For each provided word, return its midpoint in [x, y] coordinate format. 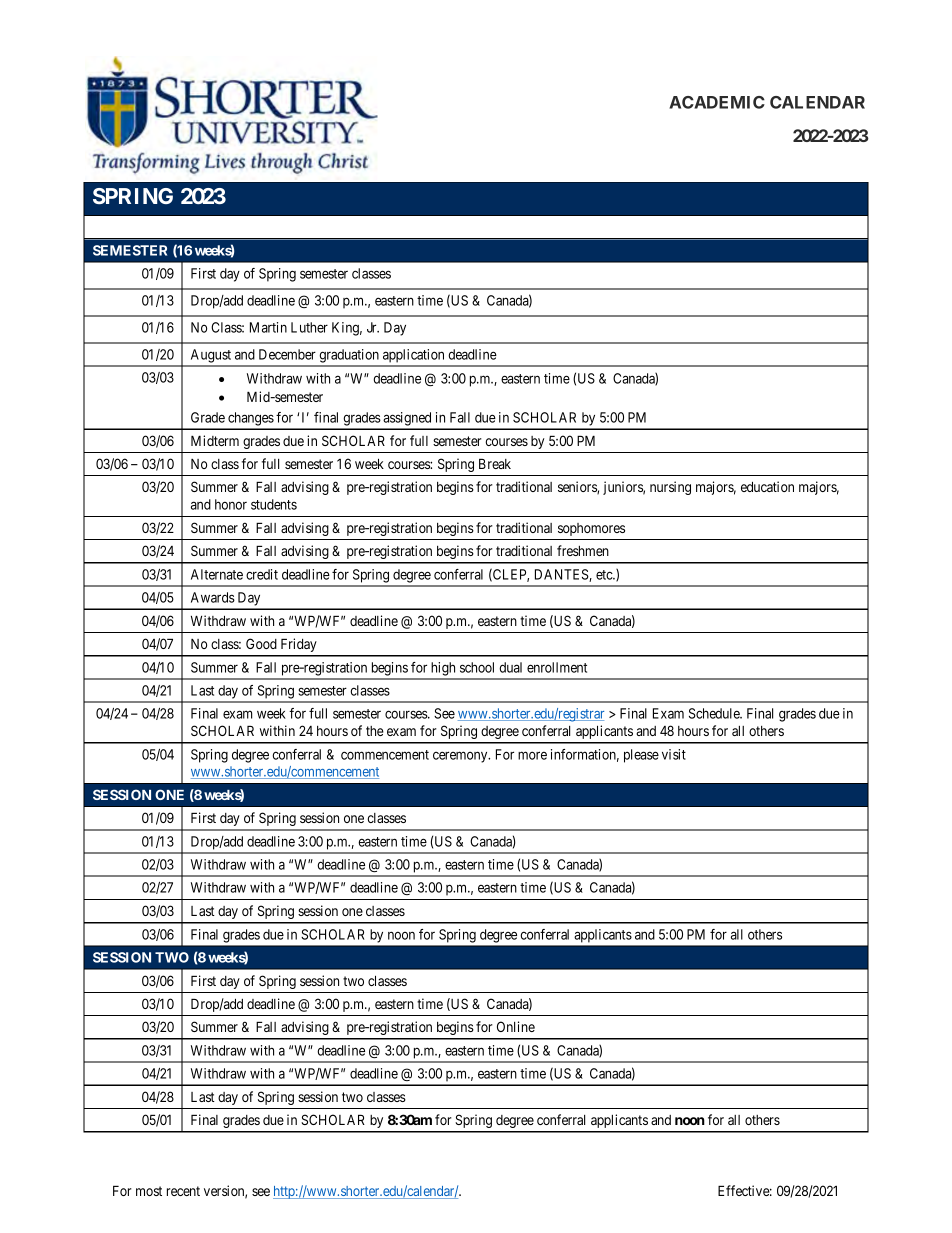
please [641, 756]
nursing [670, 488]
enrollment [557, 667]
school [477, 667]
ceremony [461, 757]
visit [674, 754]
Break [495, 463]
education [767, 486]
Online [516, 1026]
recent [183, 1191]
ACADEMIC [717, 102]
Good [261, 643]
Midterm [215, 440]
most [149, 1191]
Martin [268, 327]
